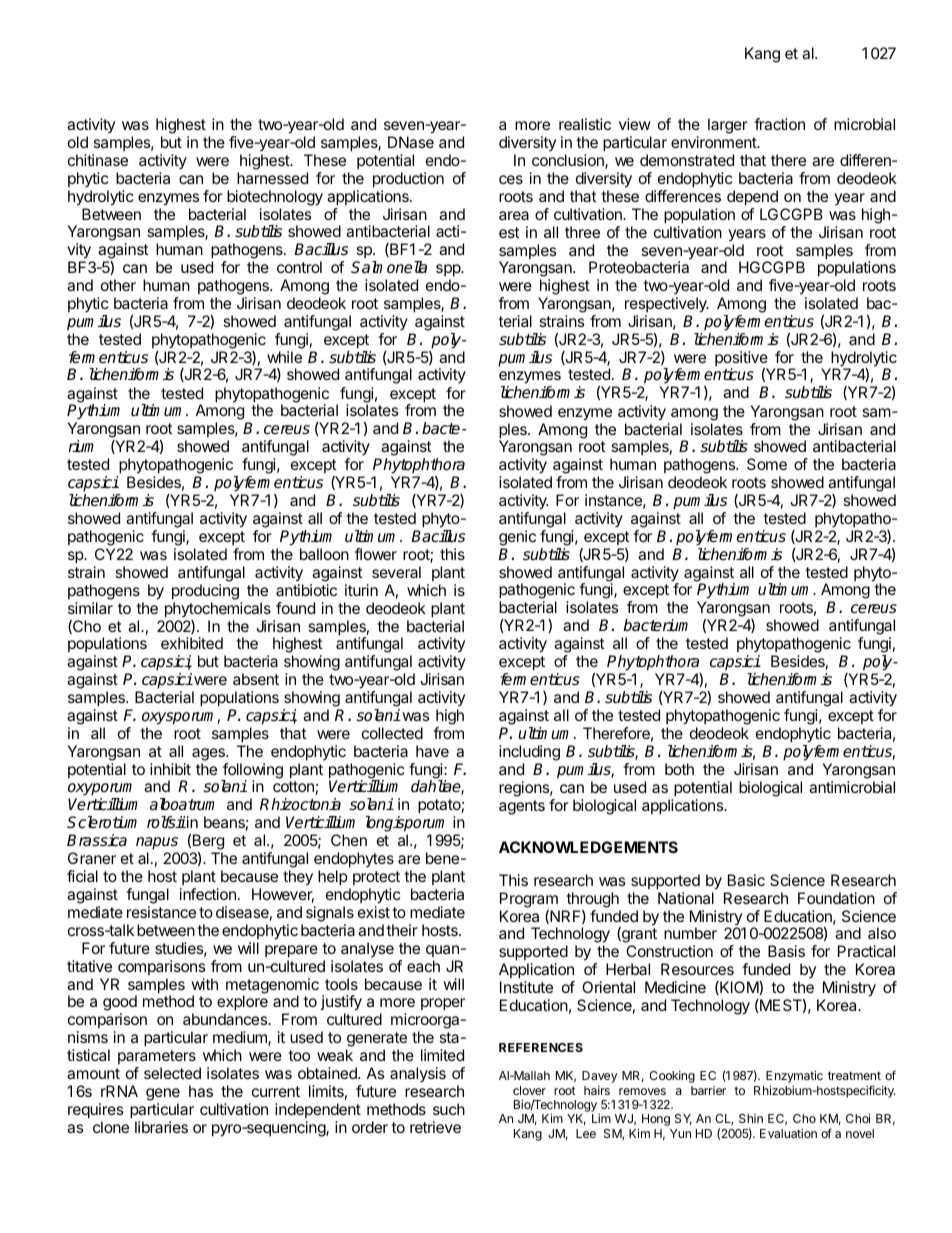  What do you see at coordinates (205, 592) in the document?
I see `producing` at bounding box center [205, 592].
